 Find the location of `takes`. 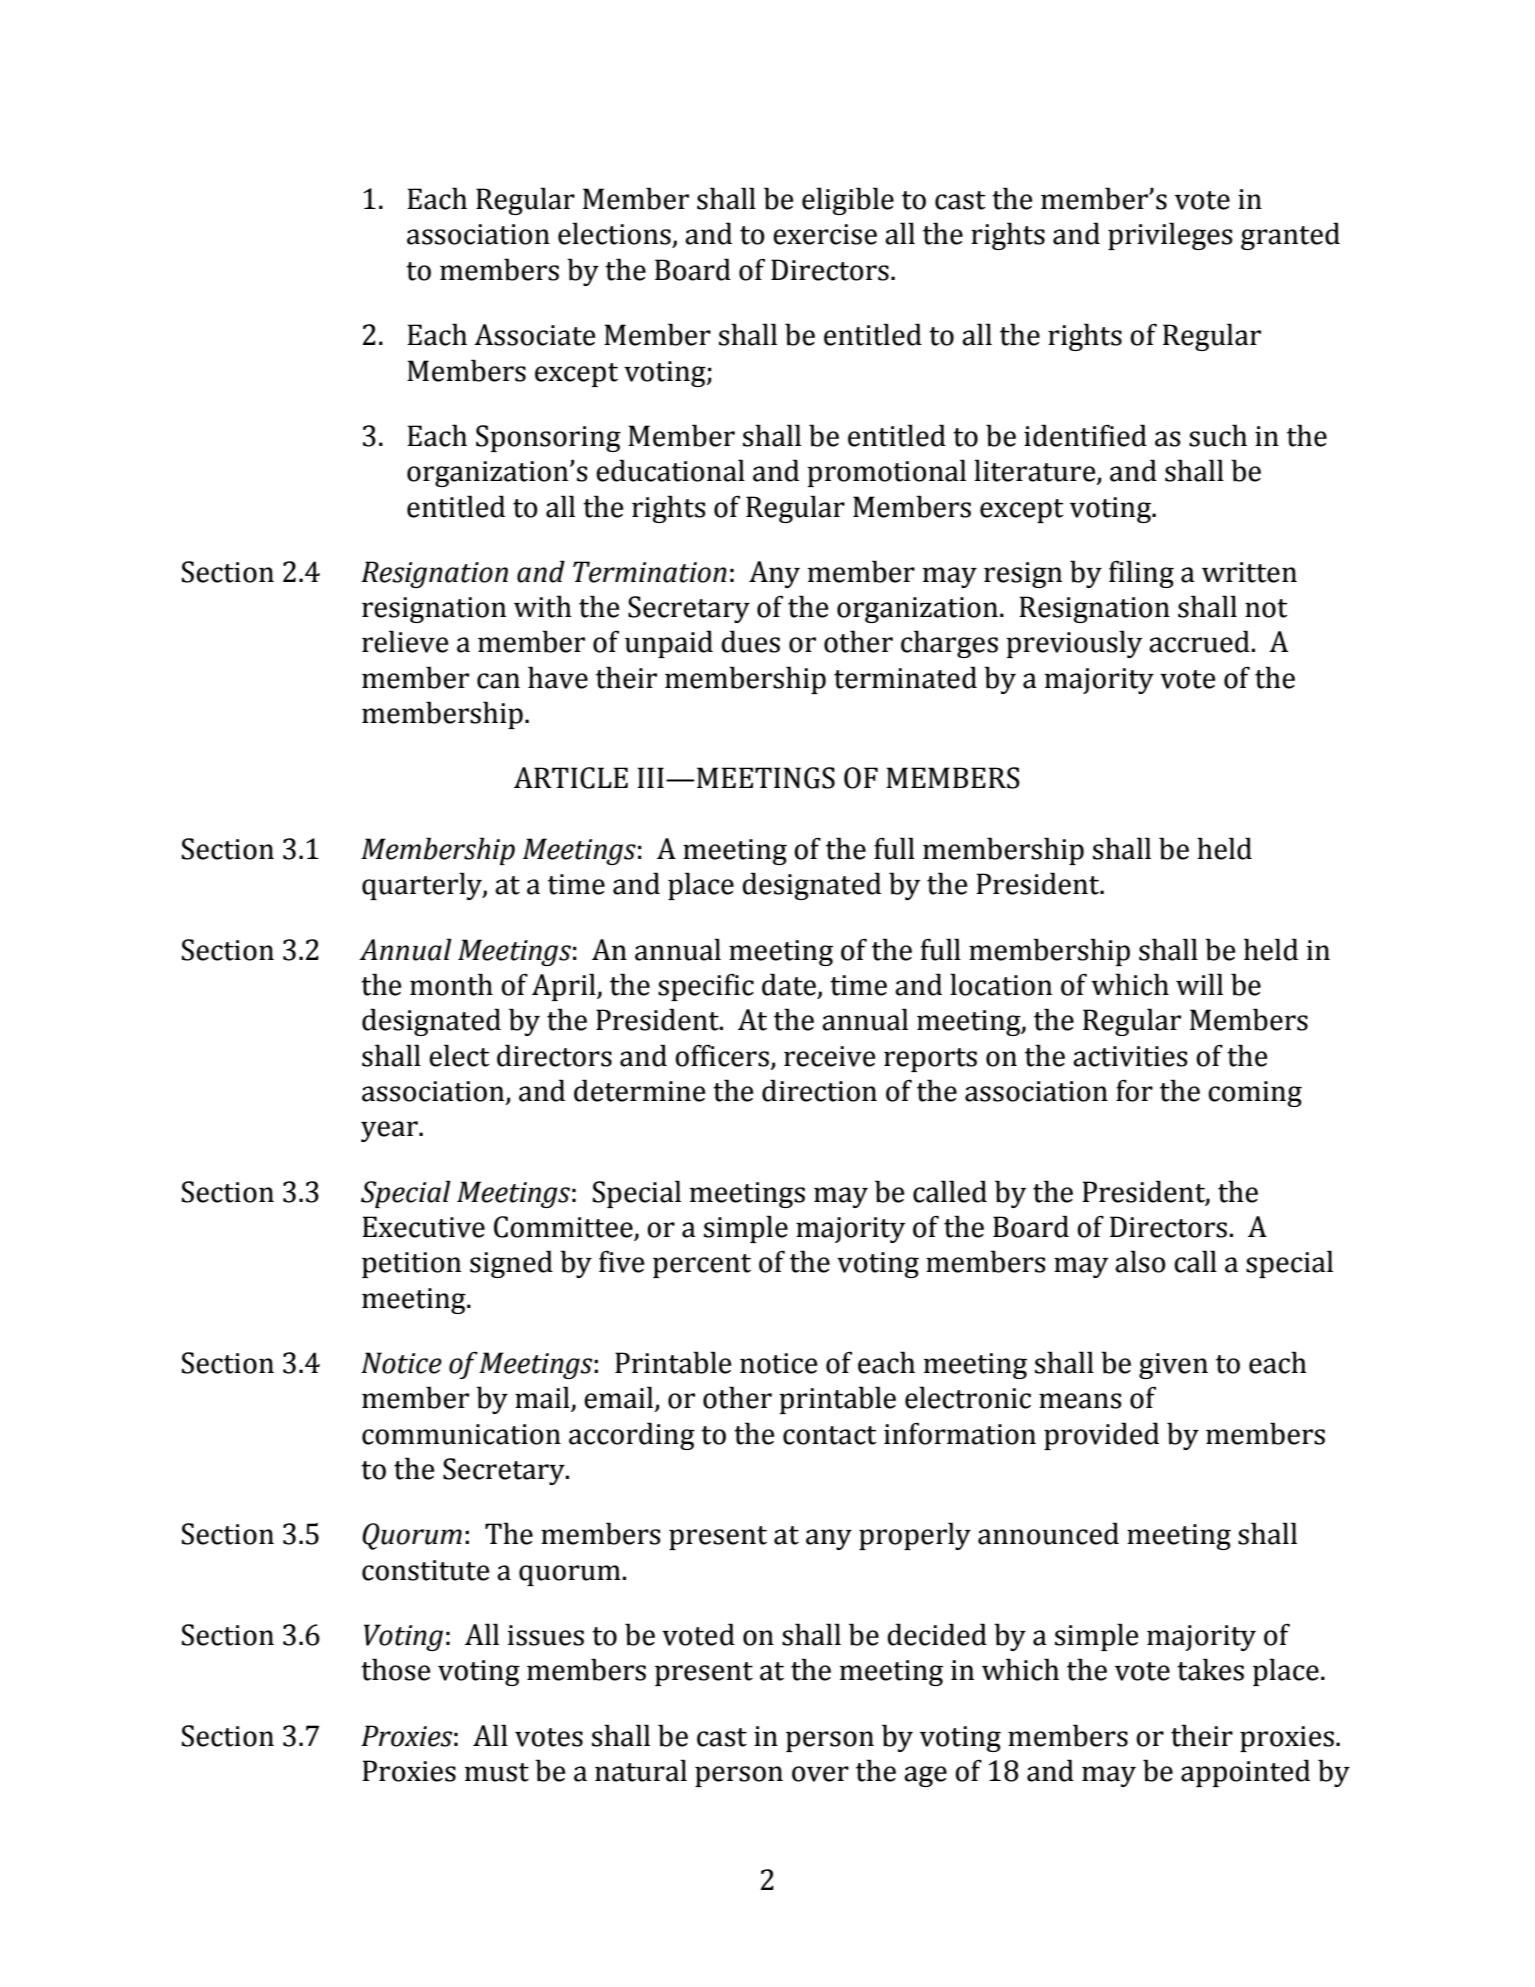

takes is located at coordinates (1210, 1669).
